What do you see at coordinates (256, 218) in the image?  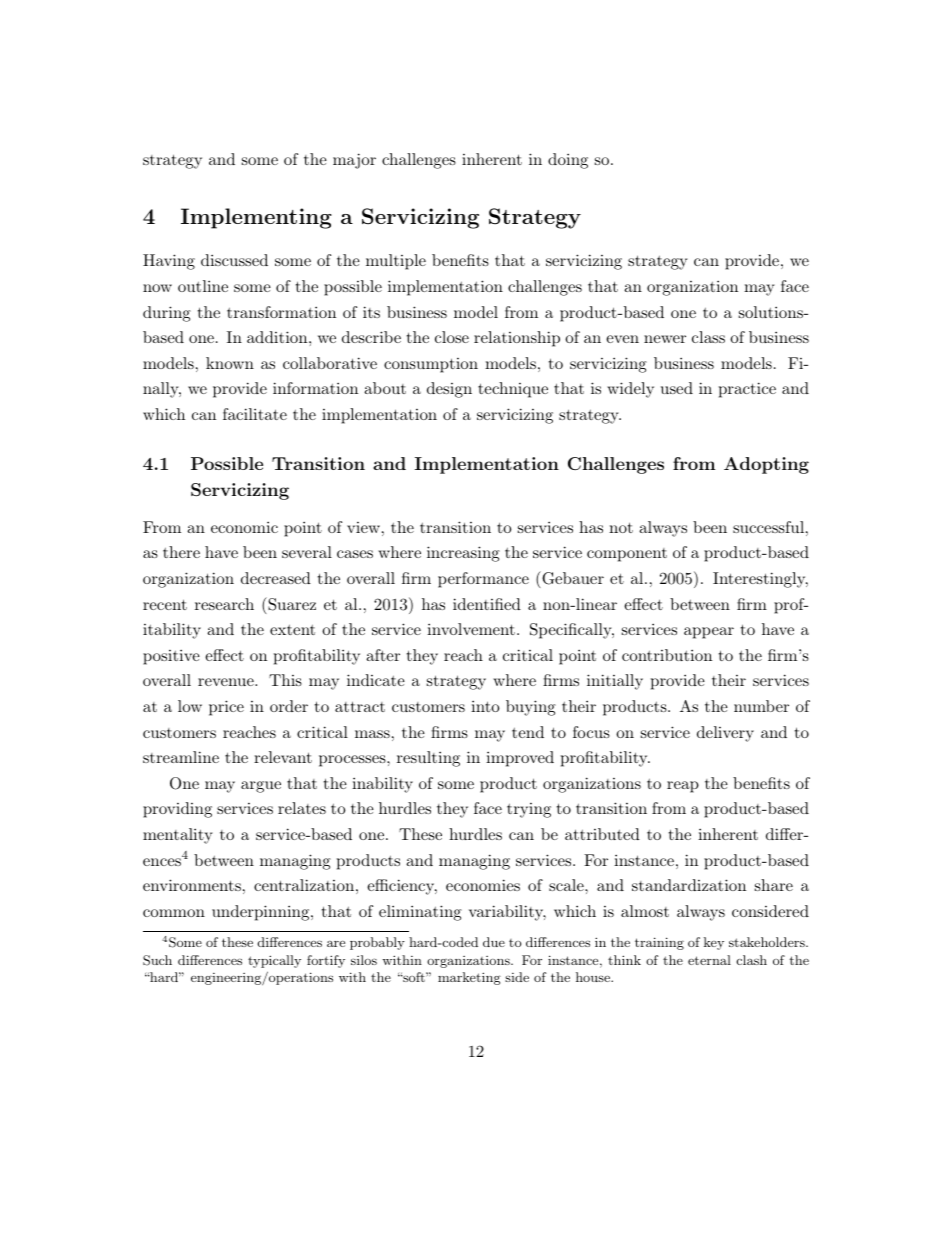 I see `Implementing` at bounding box center [256, 218].
